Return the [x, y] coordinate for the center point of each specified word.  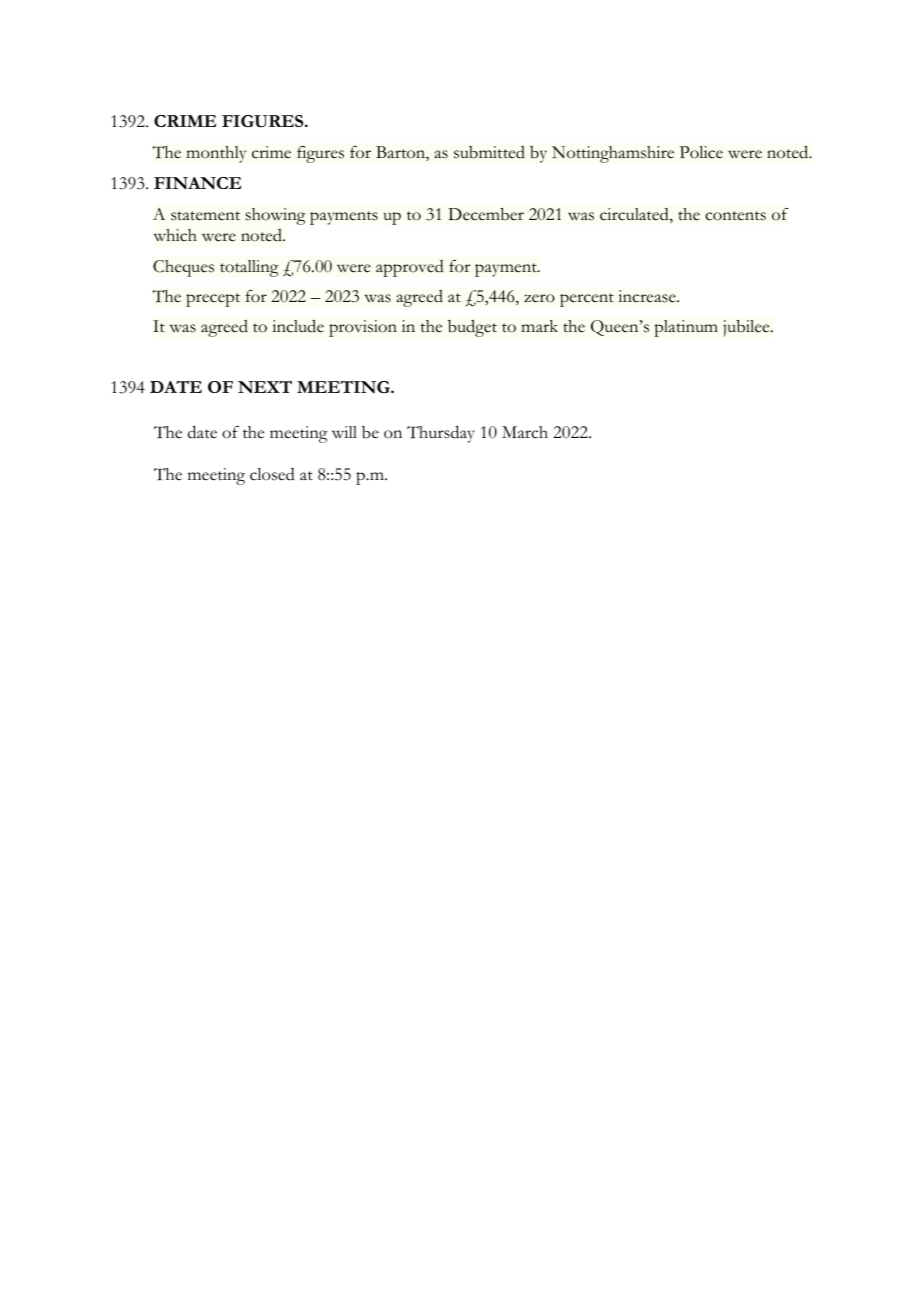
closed [272, 474]
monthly [216, 154]
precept [213, 300]
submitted [489, 152]
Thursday [441, 434]
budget [472, 328]
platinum [686, 328]
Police [701, 152]
